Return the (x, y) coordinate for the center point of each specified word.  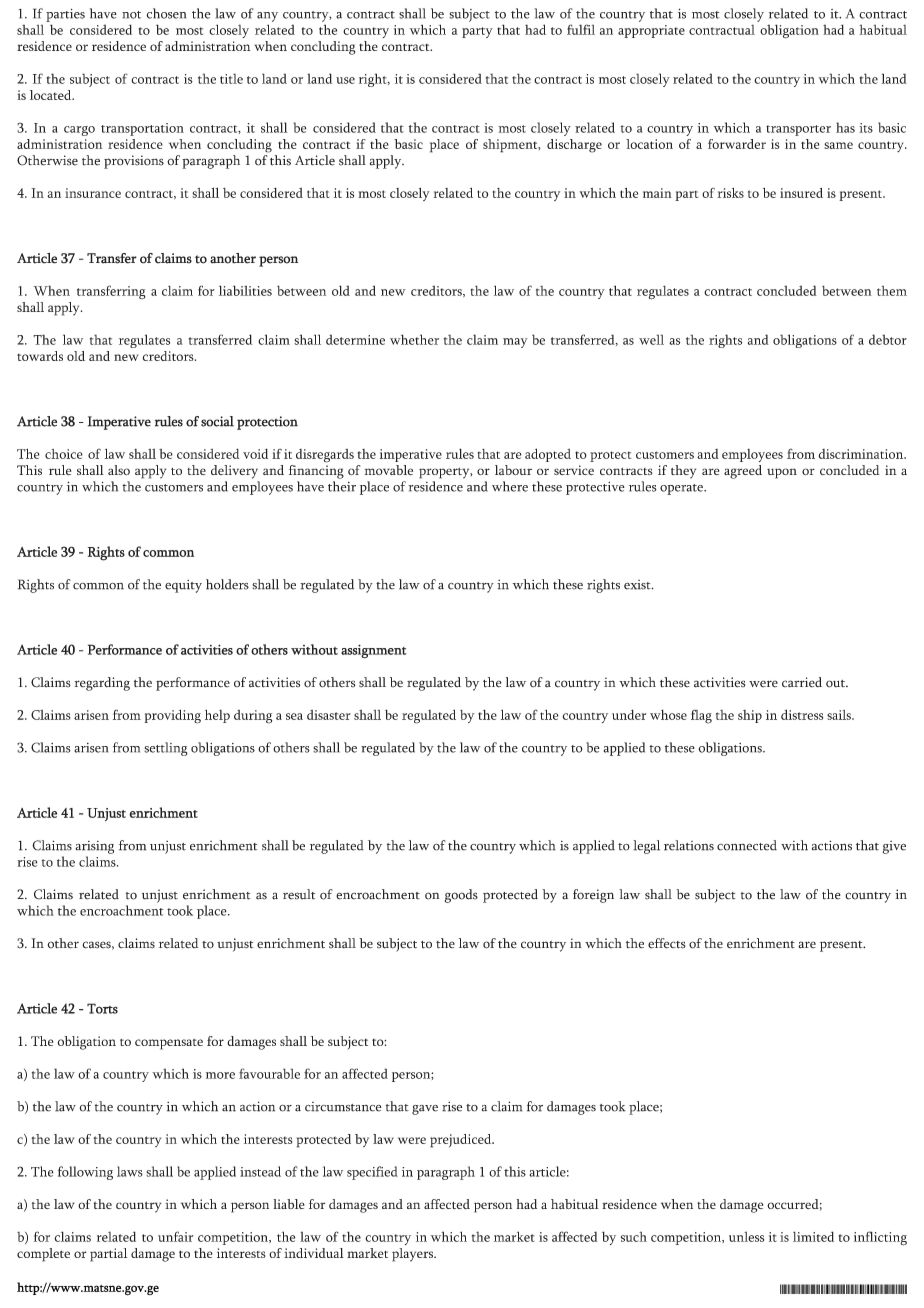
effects (667, 943)
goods (461, 896)
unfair (175, 1236)
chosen (166, 13)
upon (782, 473)
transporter (798, 130)
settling (166, 749)
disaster (329, 715)
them (892, 291)
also (119, 470)
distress (802, 714)
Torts (102, 1008)
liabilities (245, 290)
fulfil (581, 29)
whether (414, 339)
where (510, 486)
